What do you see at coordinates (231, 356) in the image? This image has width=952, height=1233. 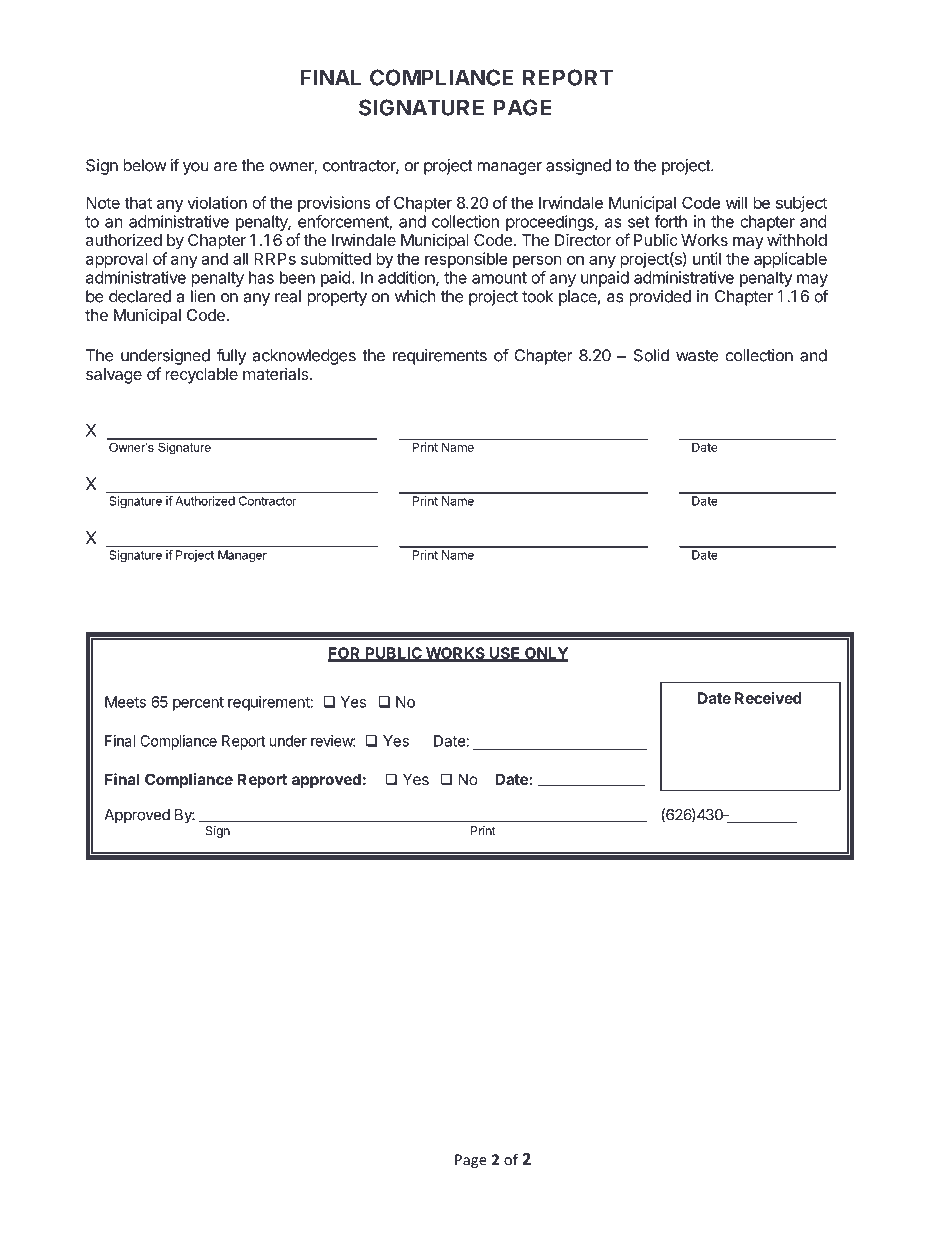 I see `fully` at bounding box center [231, 356].
